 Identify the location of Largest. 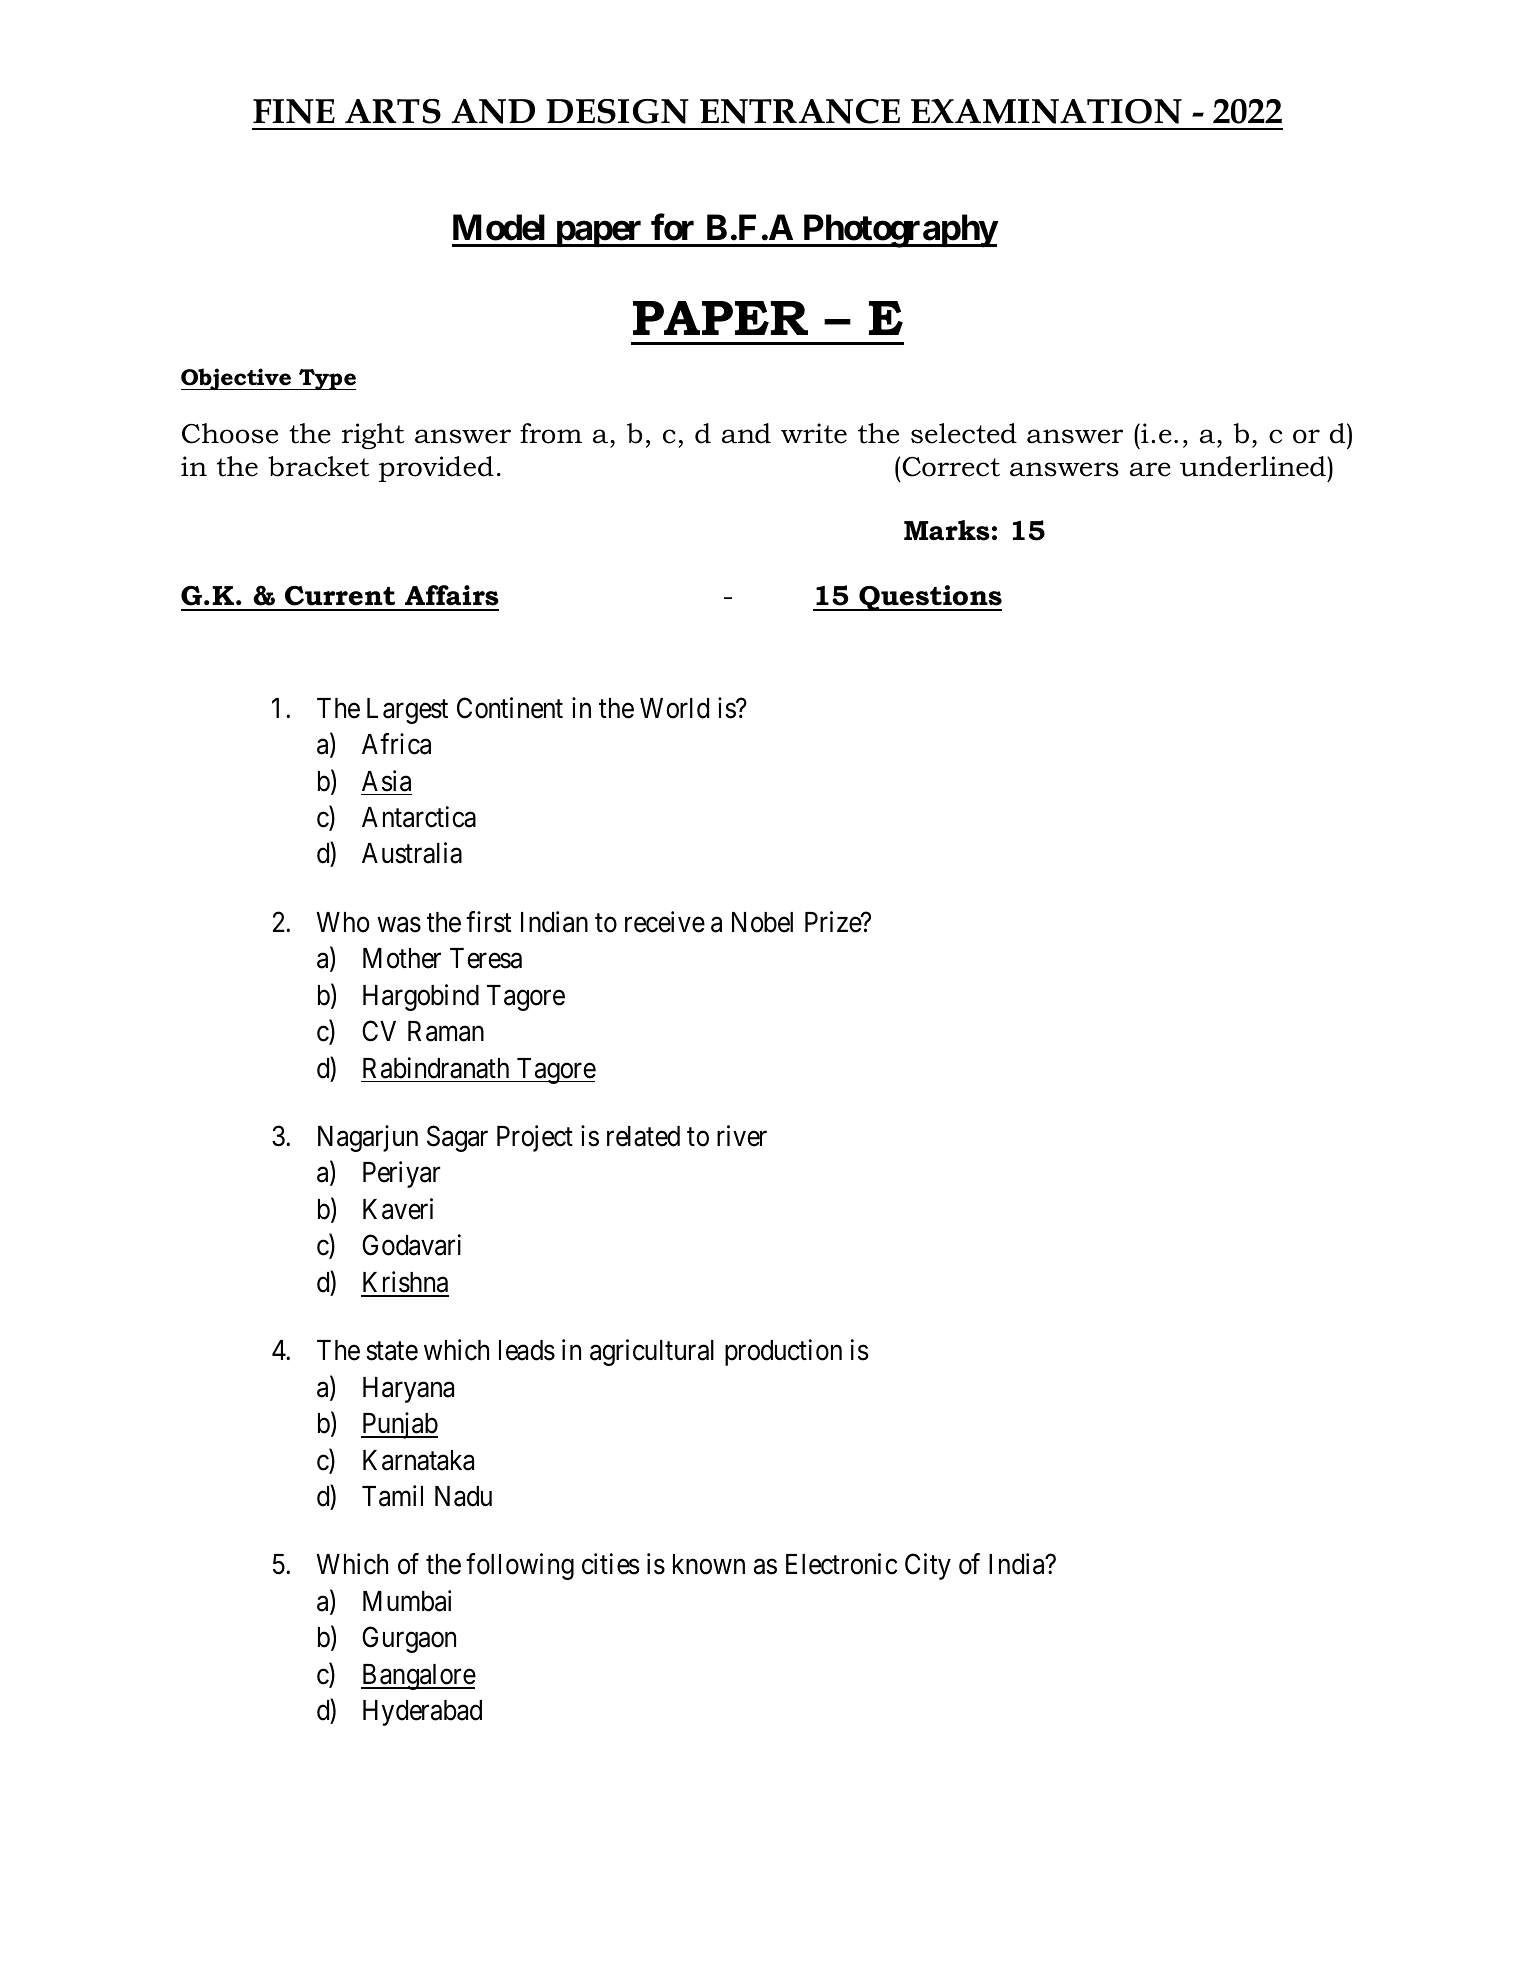
(407, 711).
